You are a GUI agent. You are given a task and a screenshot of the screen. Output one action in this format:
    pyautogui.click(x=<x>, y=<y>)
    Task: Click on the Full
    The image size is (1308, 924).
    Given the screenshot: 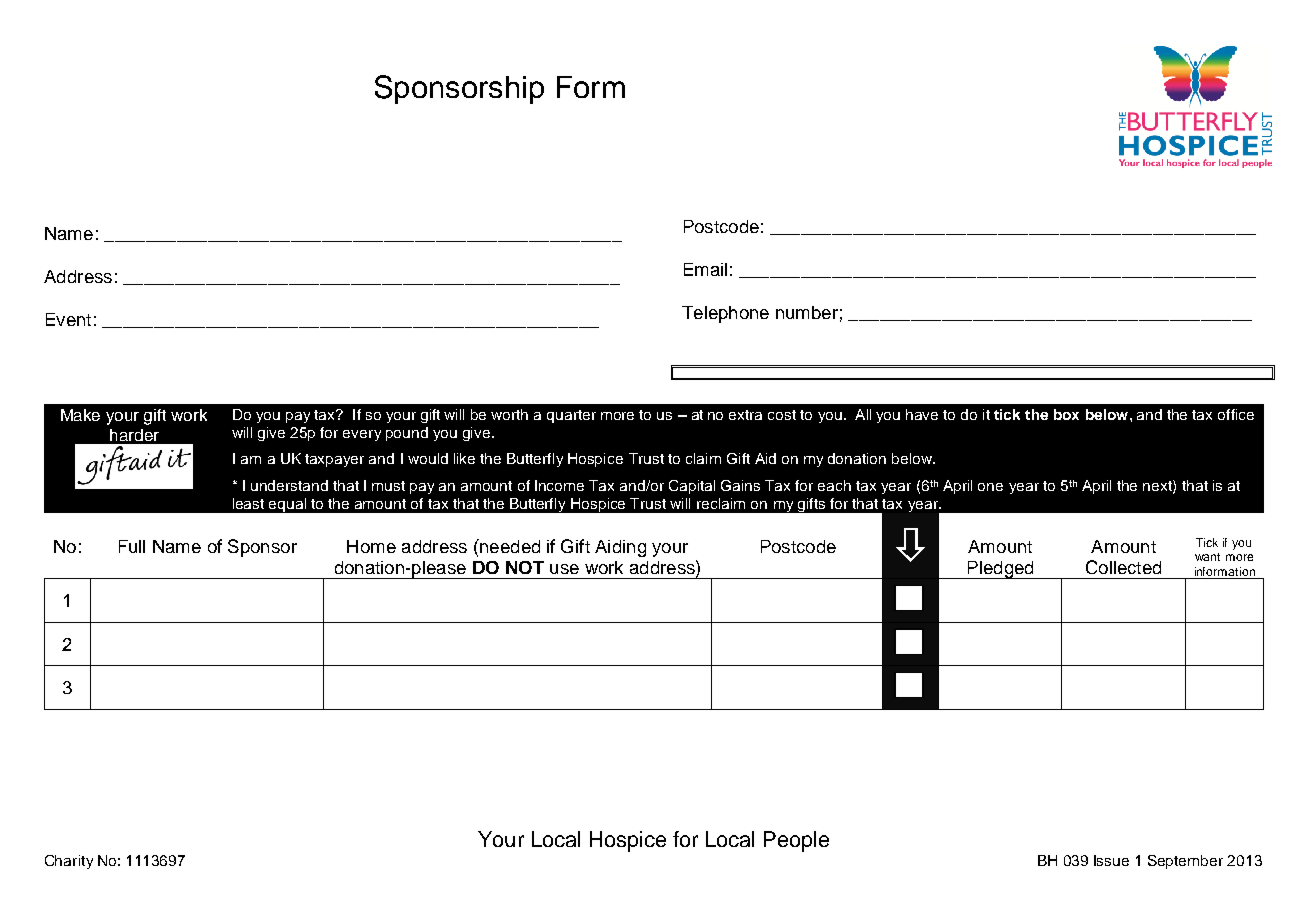 What is the action you would take?
    pyautogui.click(x=132, y=546)
